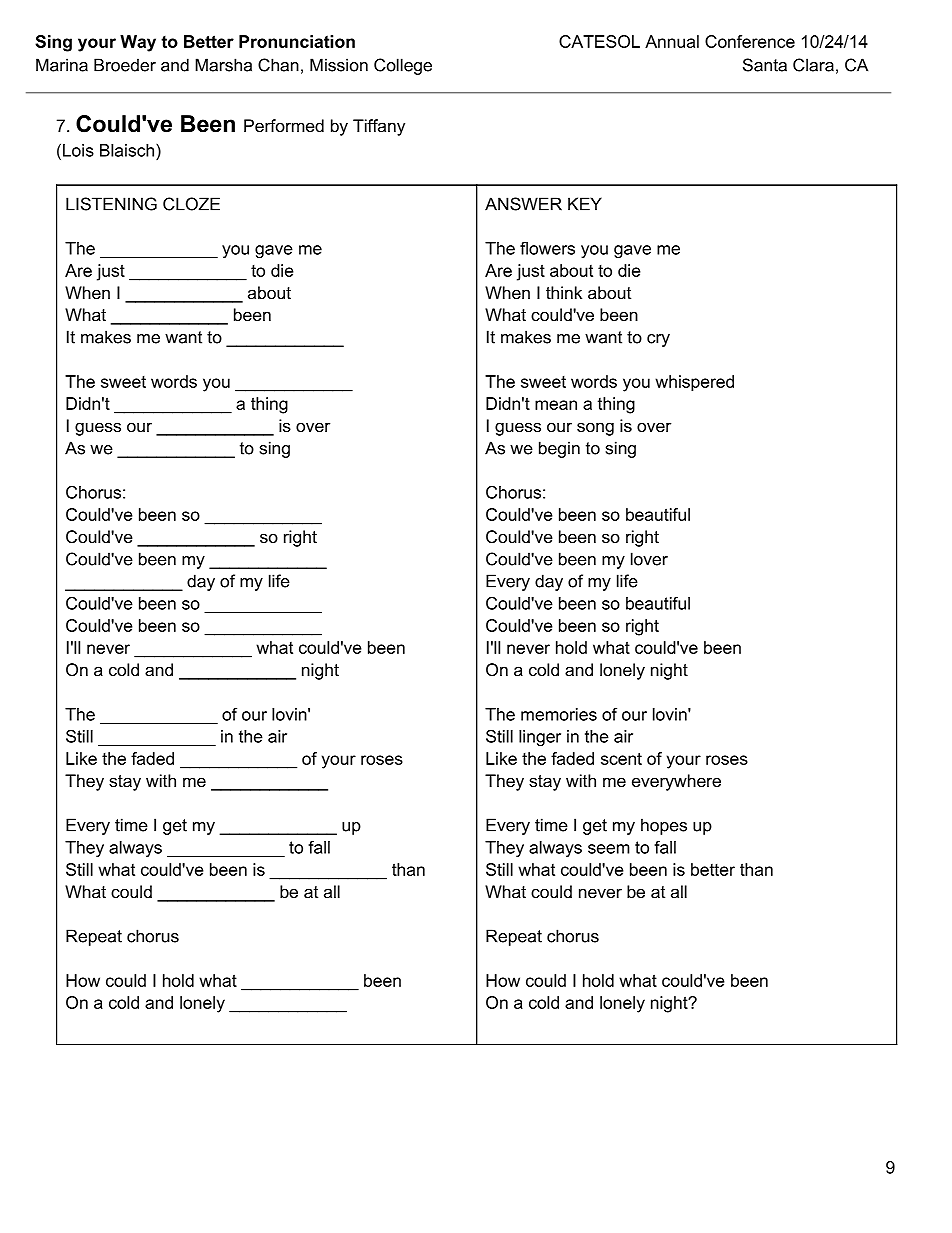  Describe the element at coordinates (694, 383) in the image. I see `whispered` at that location.
